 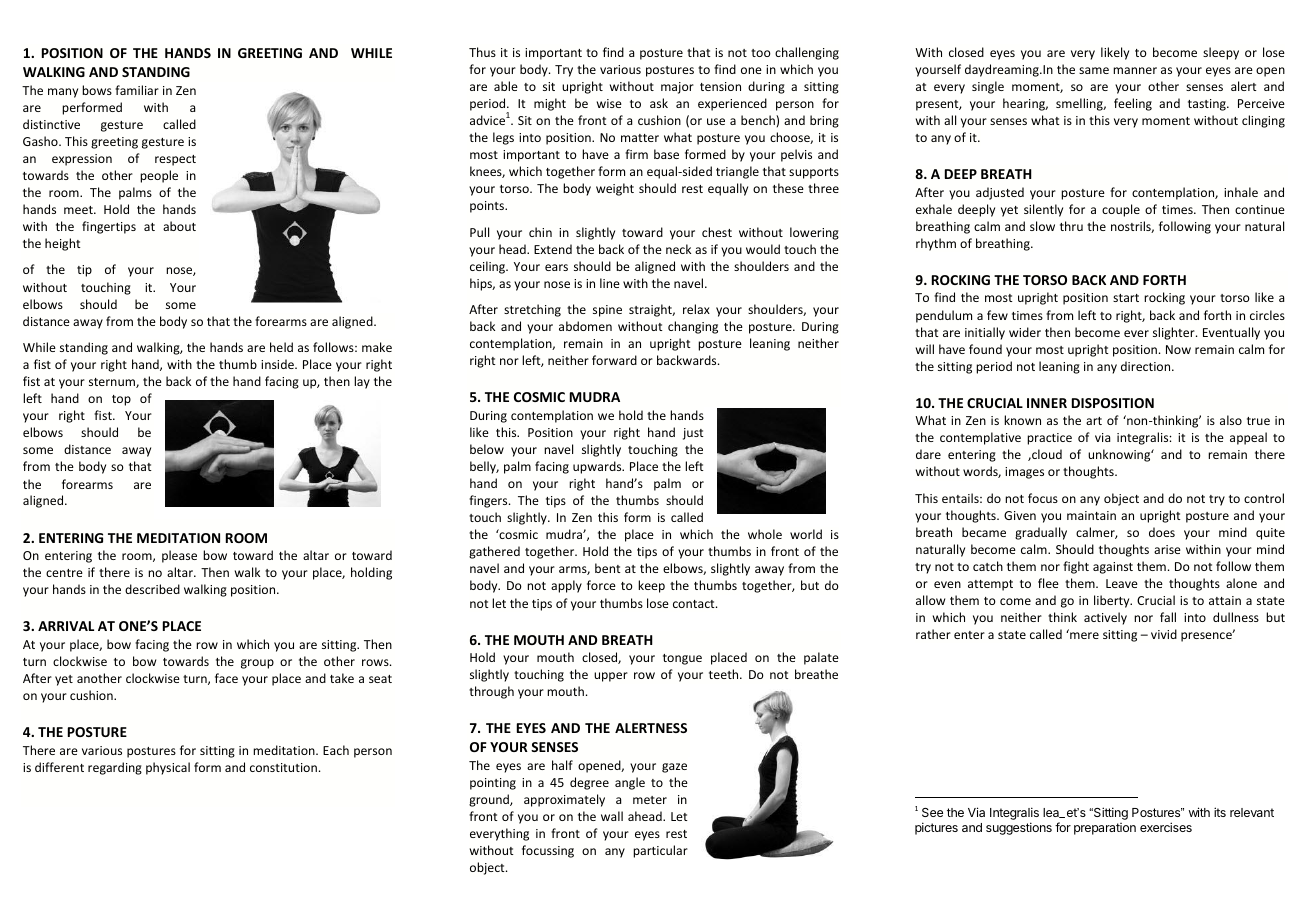 I want to click on held, so click(x=281, y=347).
